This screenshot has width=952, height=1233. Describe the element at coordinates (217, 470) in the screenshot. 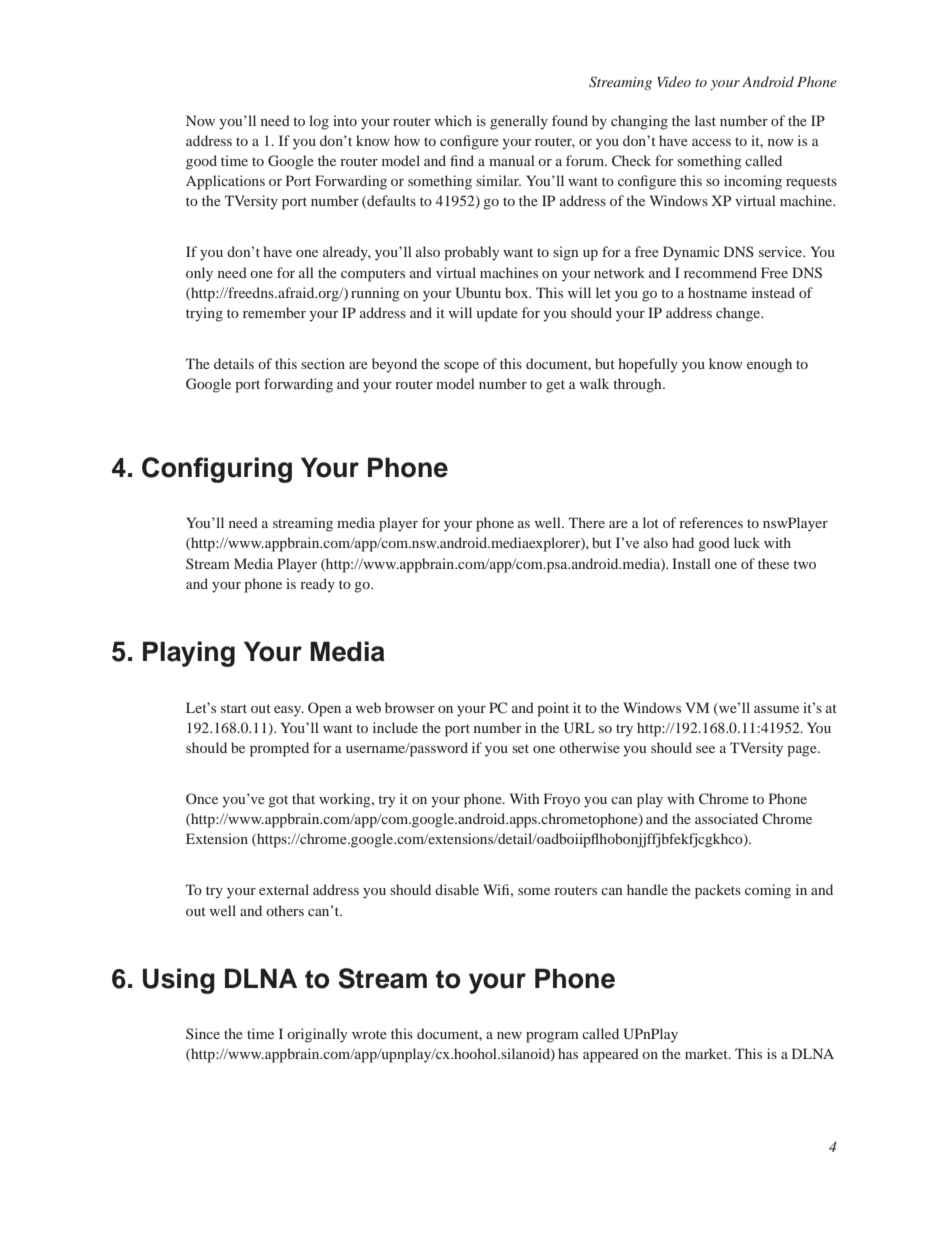

I see `Configuring` at that location.
